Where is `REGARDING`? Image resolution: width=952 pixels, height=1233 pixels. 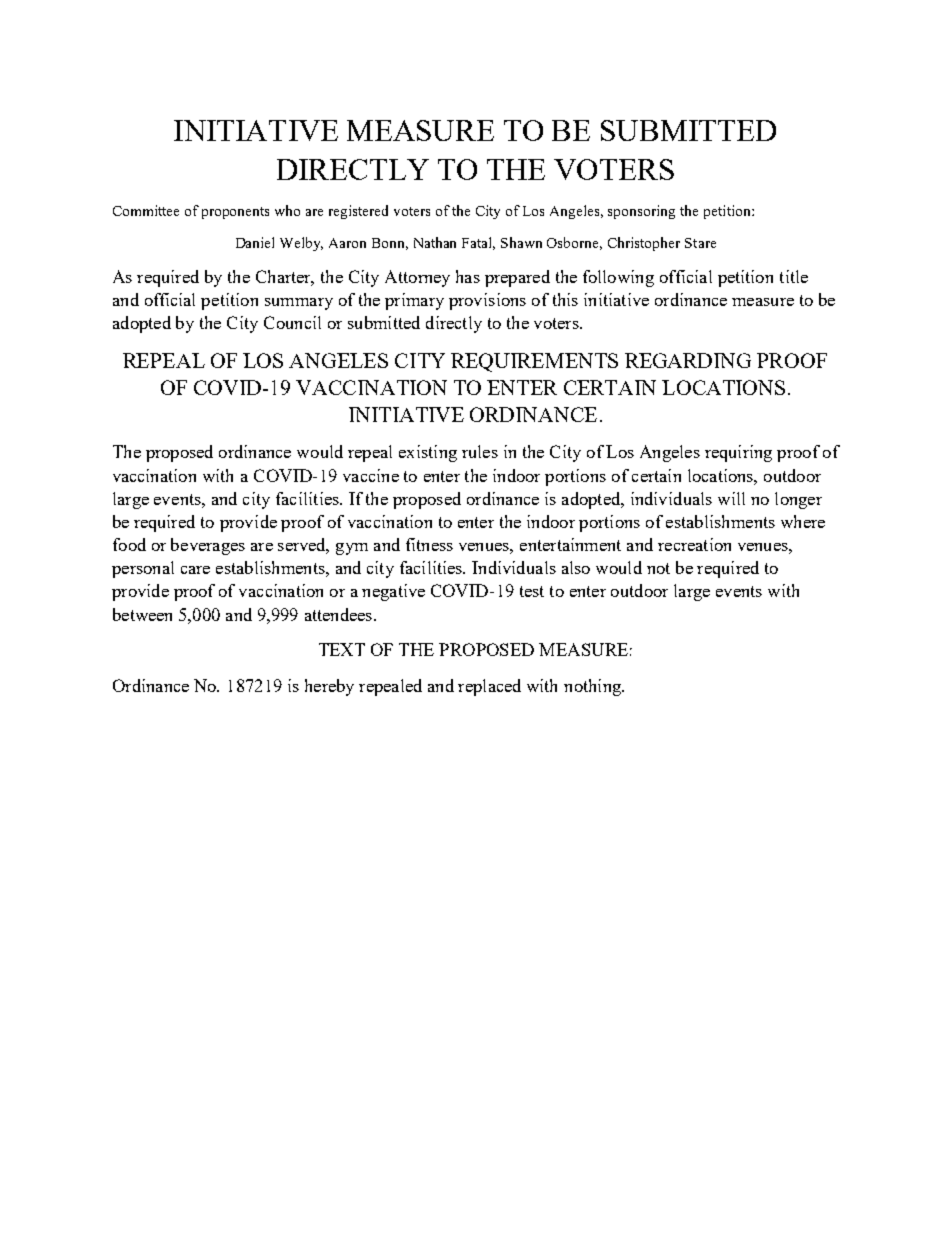 REGARDING is located at coordinates (688, 360).
